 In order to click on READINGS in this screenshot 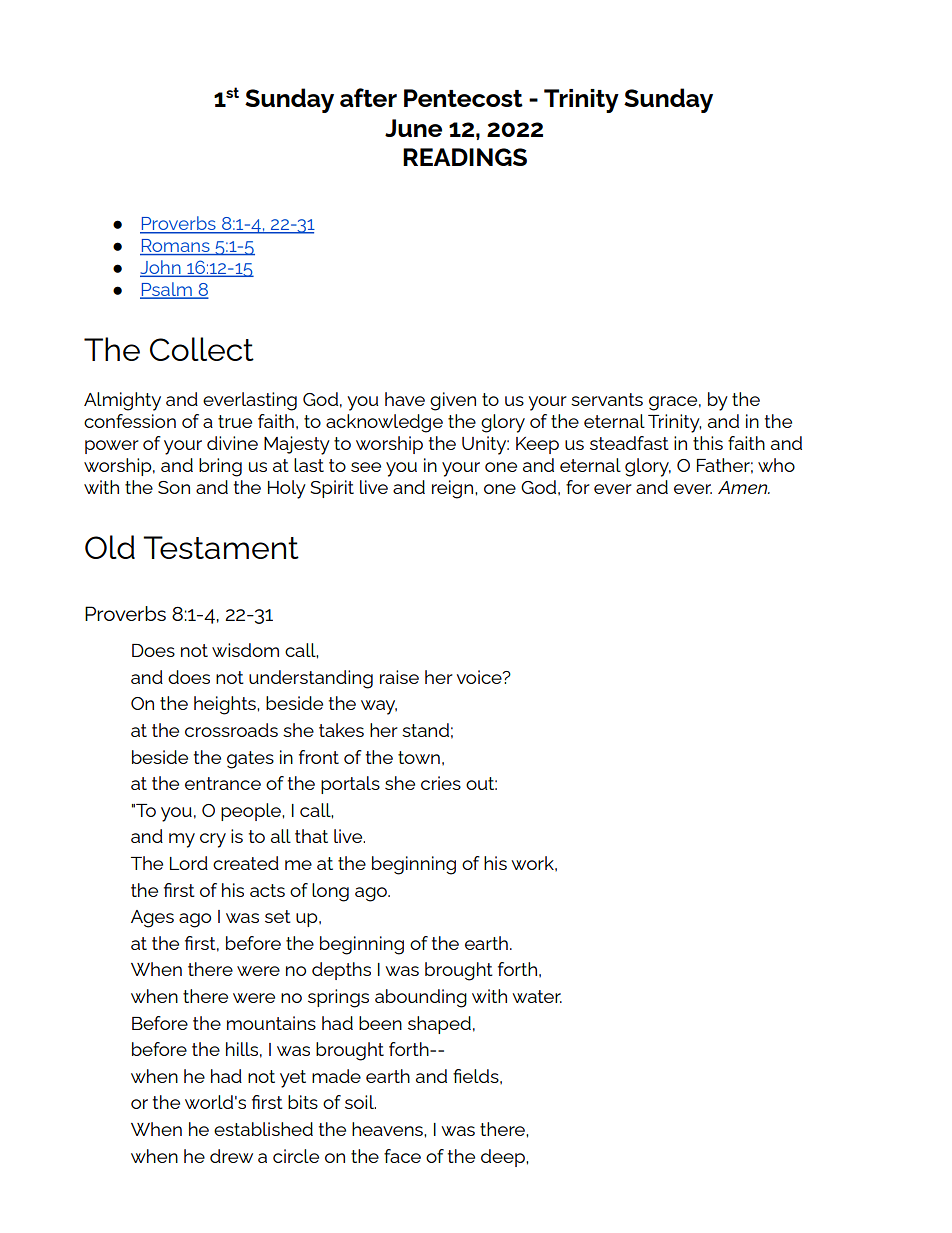, I will do `click(465, 157)`.
